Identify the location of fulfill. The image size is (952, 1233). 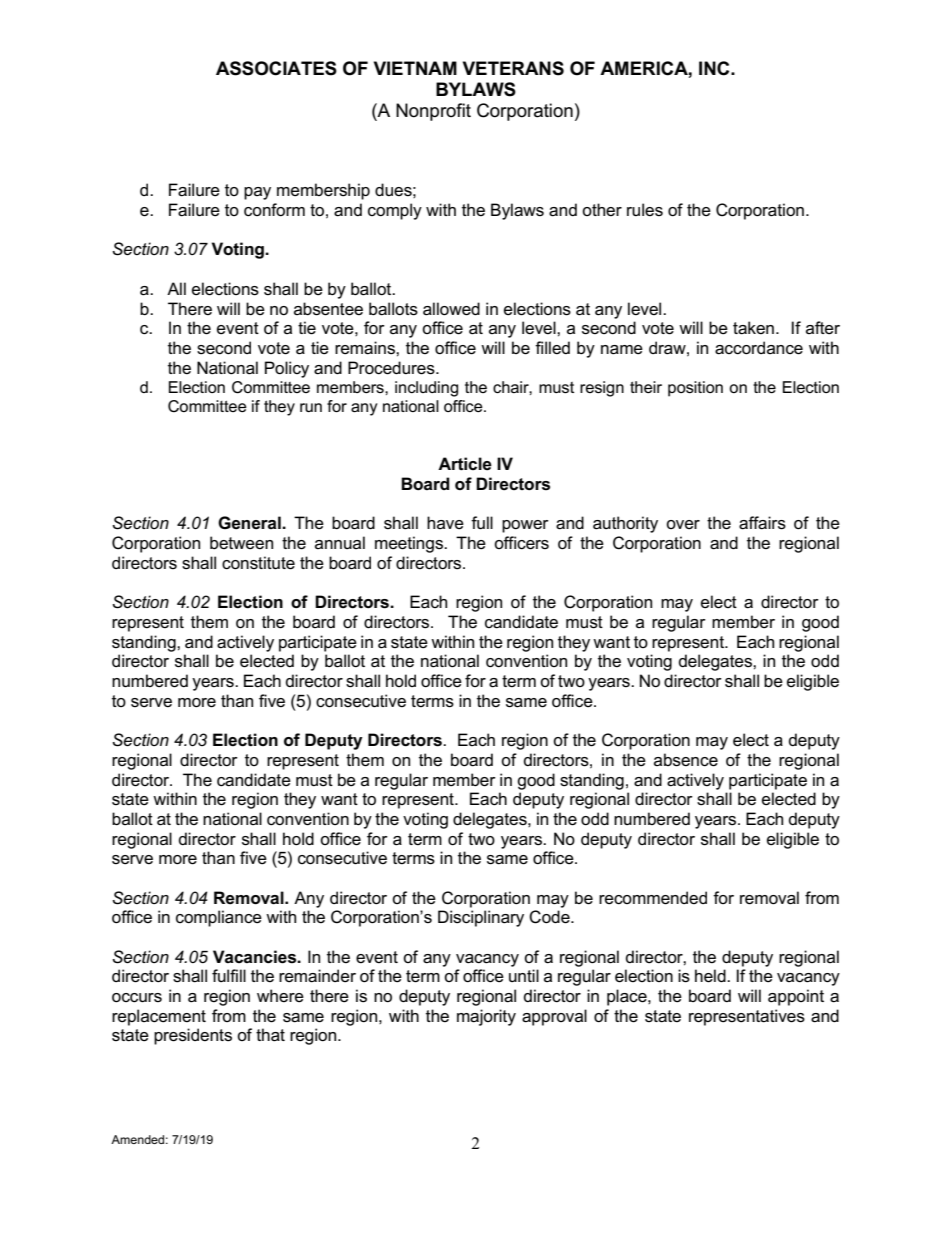
(229, 975).
